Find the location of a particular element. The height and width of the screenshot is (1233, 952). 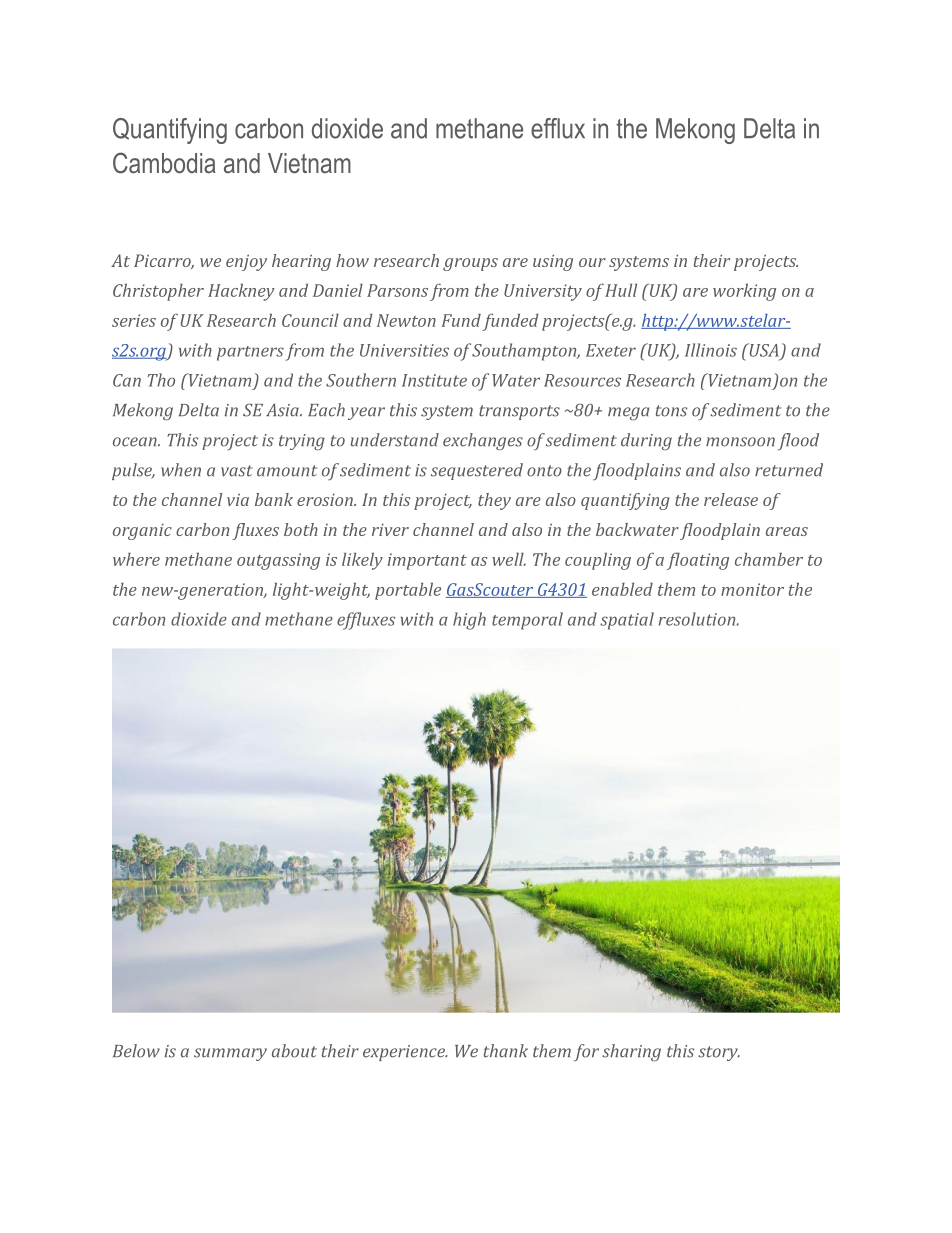

working is located at coordinates (744, 292).
